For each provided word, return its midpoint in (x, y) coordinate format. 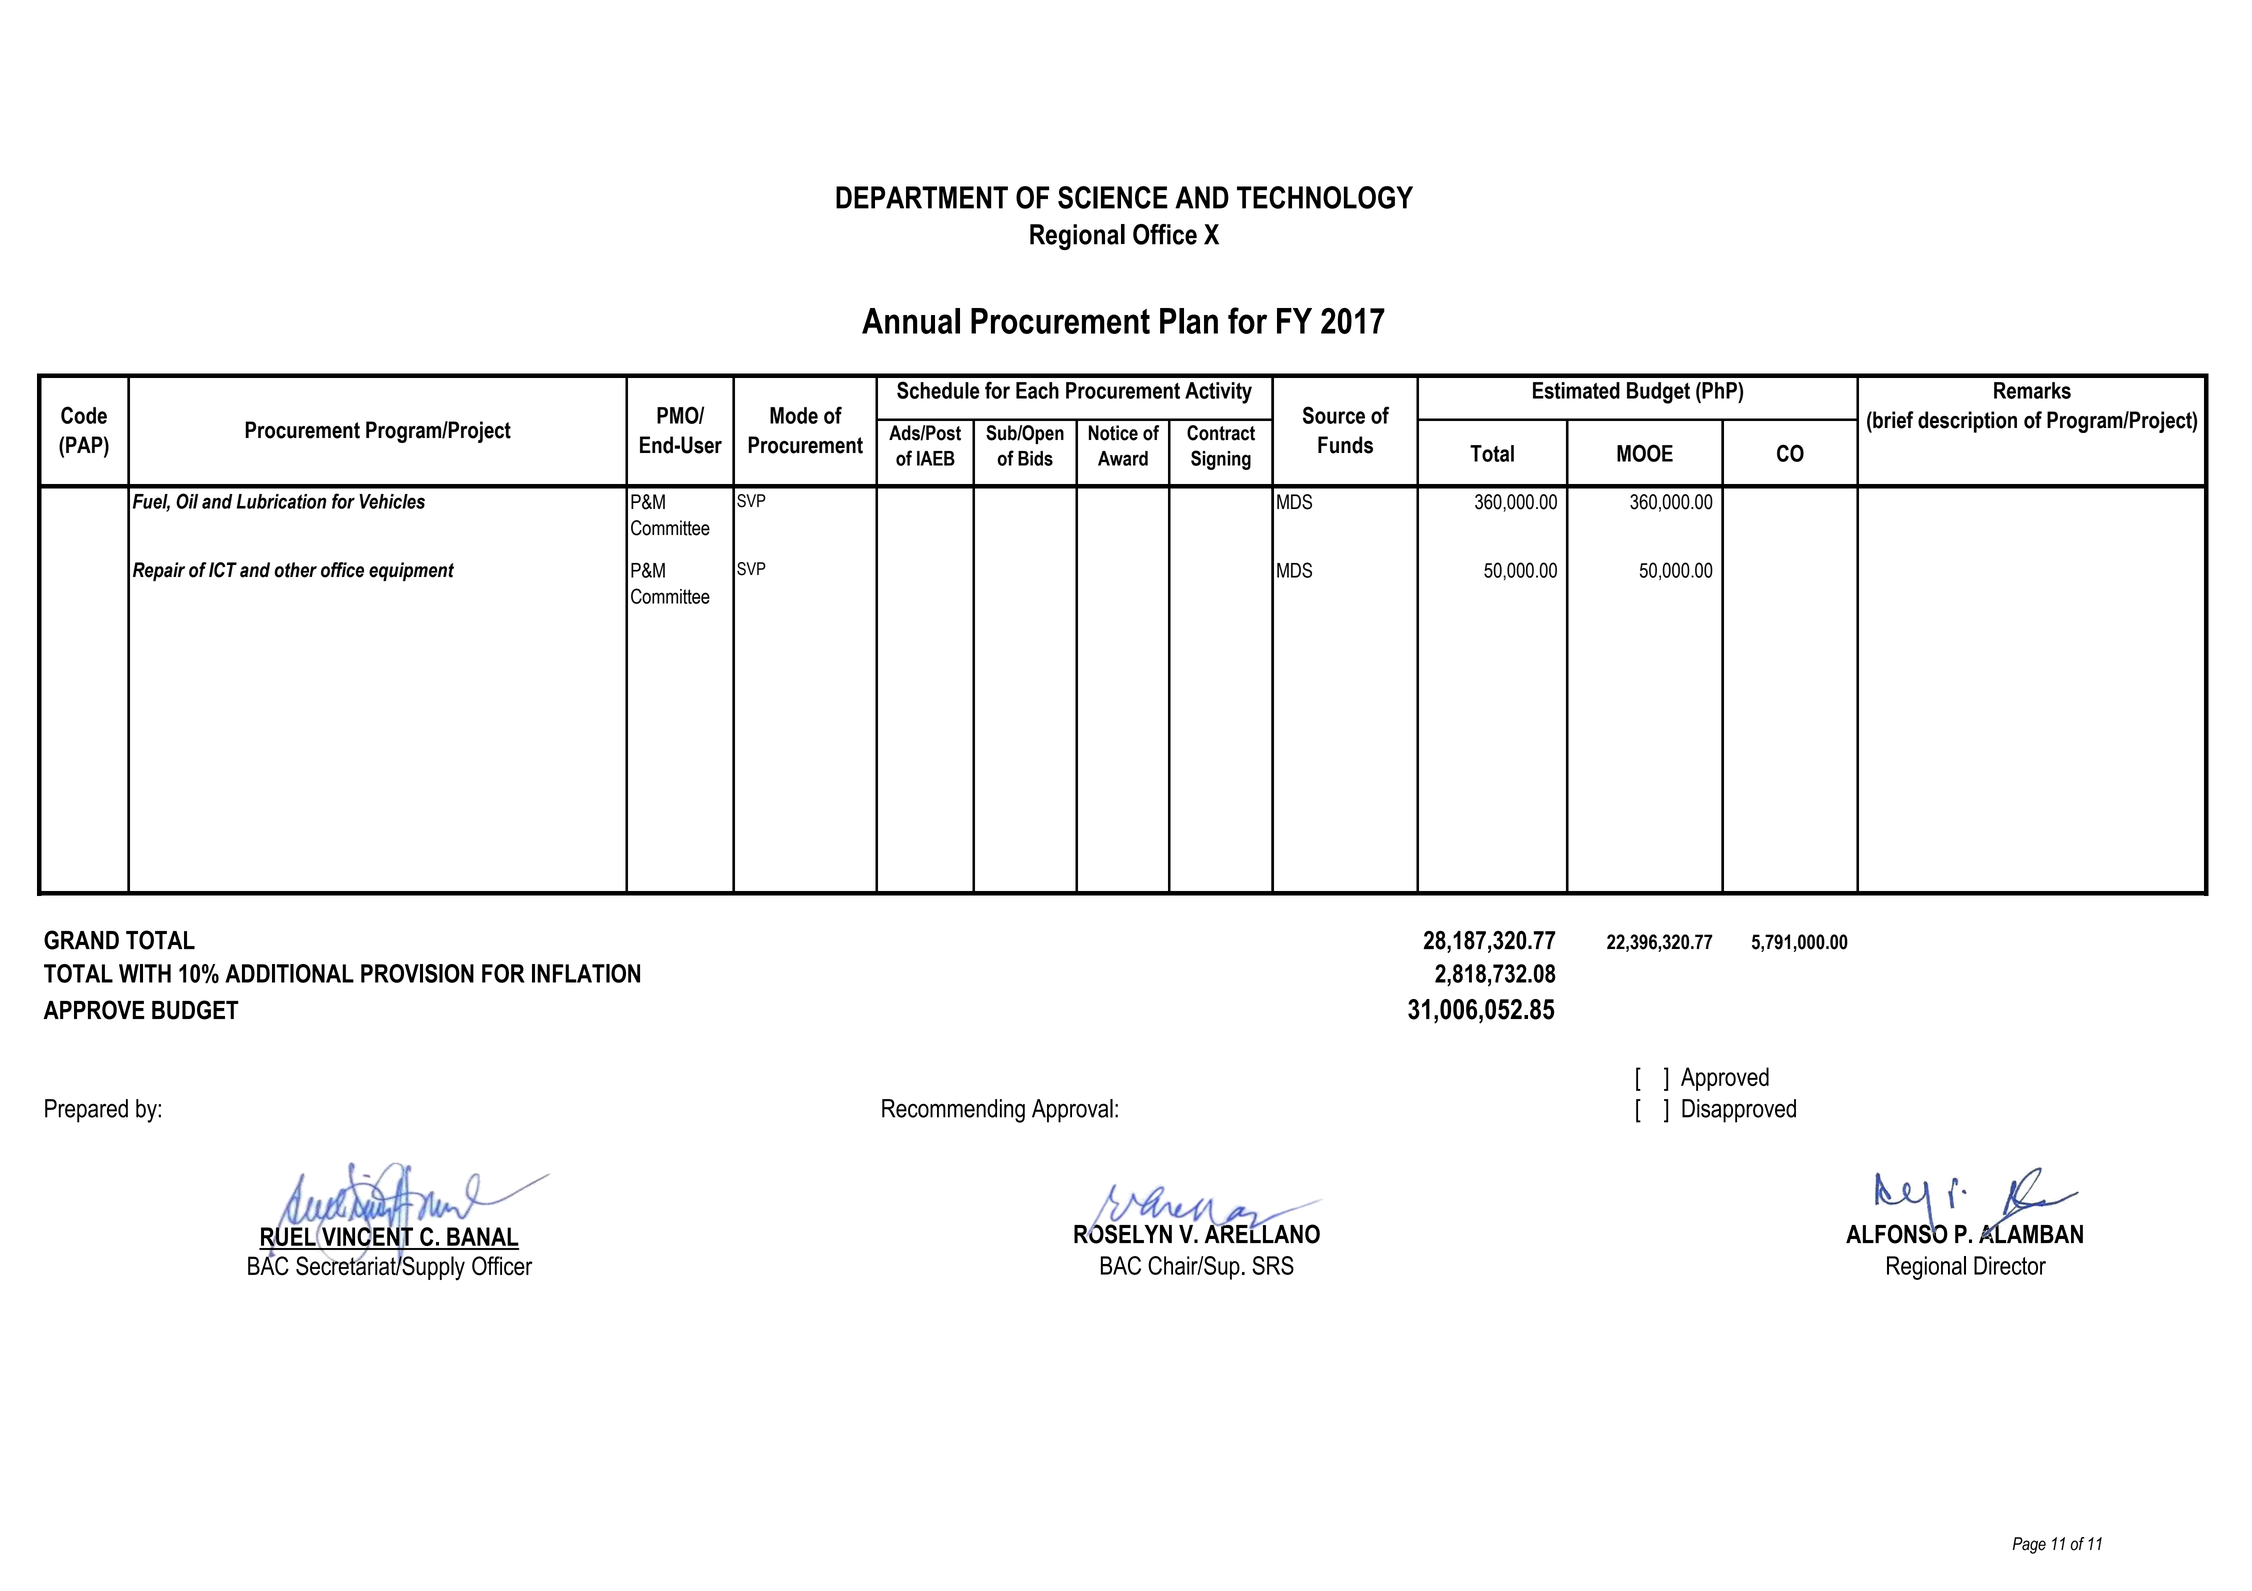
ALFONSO (1897, 1233)
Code (84, 415)
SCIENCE (1113, 197)
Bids (1035, 458)
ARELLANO (1262, 1233)
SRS (1273, 1265)
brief (1892, 420)
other (295, 570)
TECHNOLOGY (1325, 197)
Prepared (86, 1111)
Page (2029, 1545)
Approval (1072, 1111)
